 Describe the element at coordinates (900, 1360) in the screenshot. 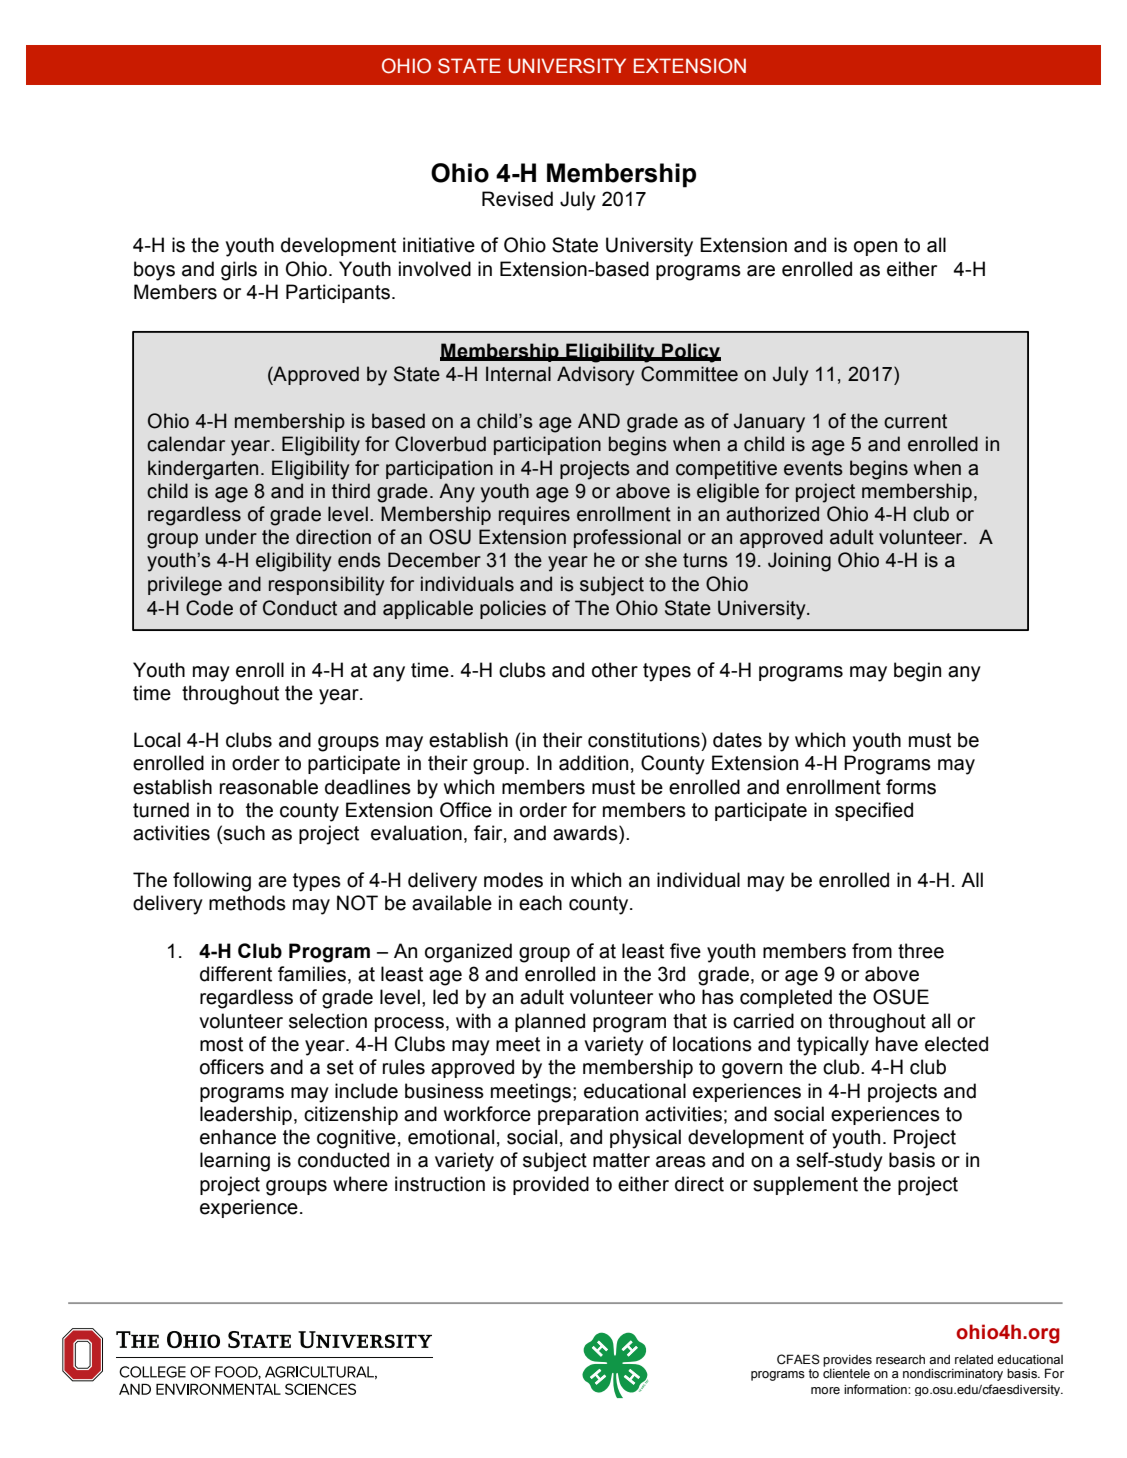

I see `research` at that location.
